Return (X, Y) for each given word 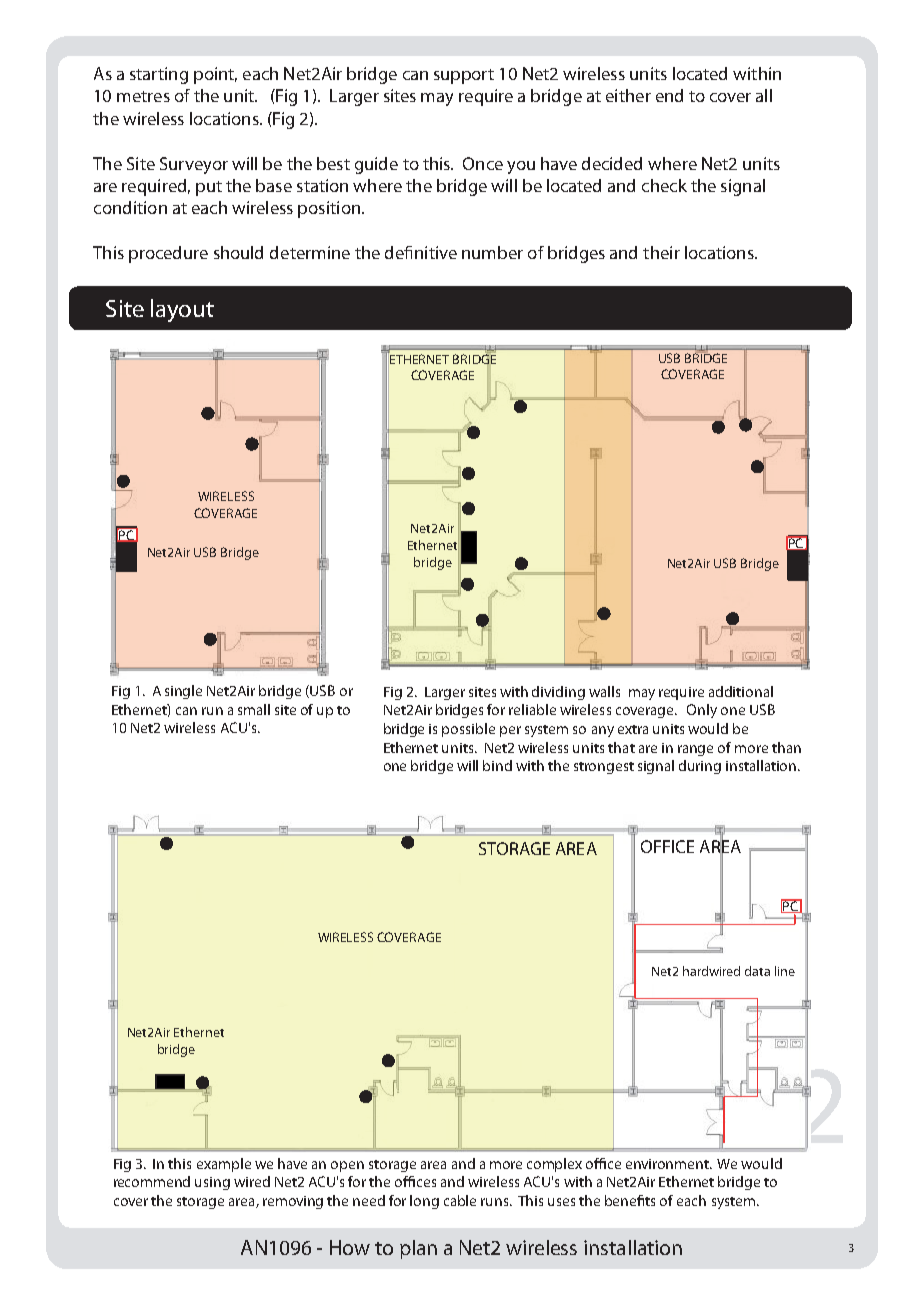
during (700, 767)
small (254, 709)
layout (182, 310)
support (464, 76)
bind (497, 765)
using (212, 1183)
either (628, 95)
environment (668, 1164)
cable (460, 1200)
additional (741, 691)
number (492, 252)
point (215, 75)
